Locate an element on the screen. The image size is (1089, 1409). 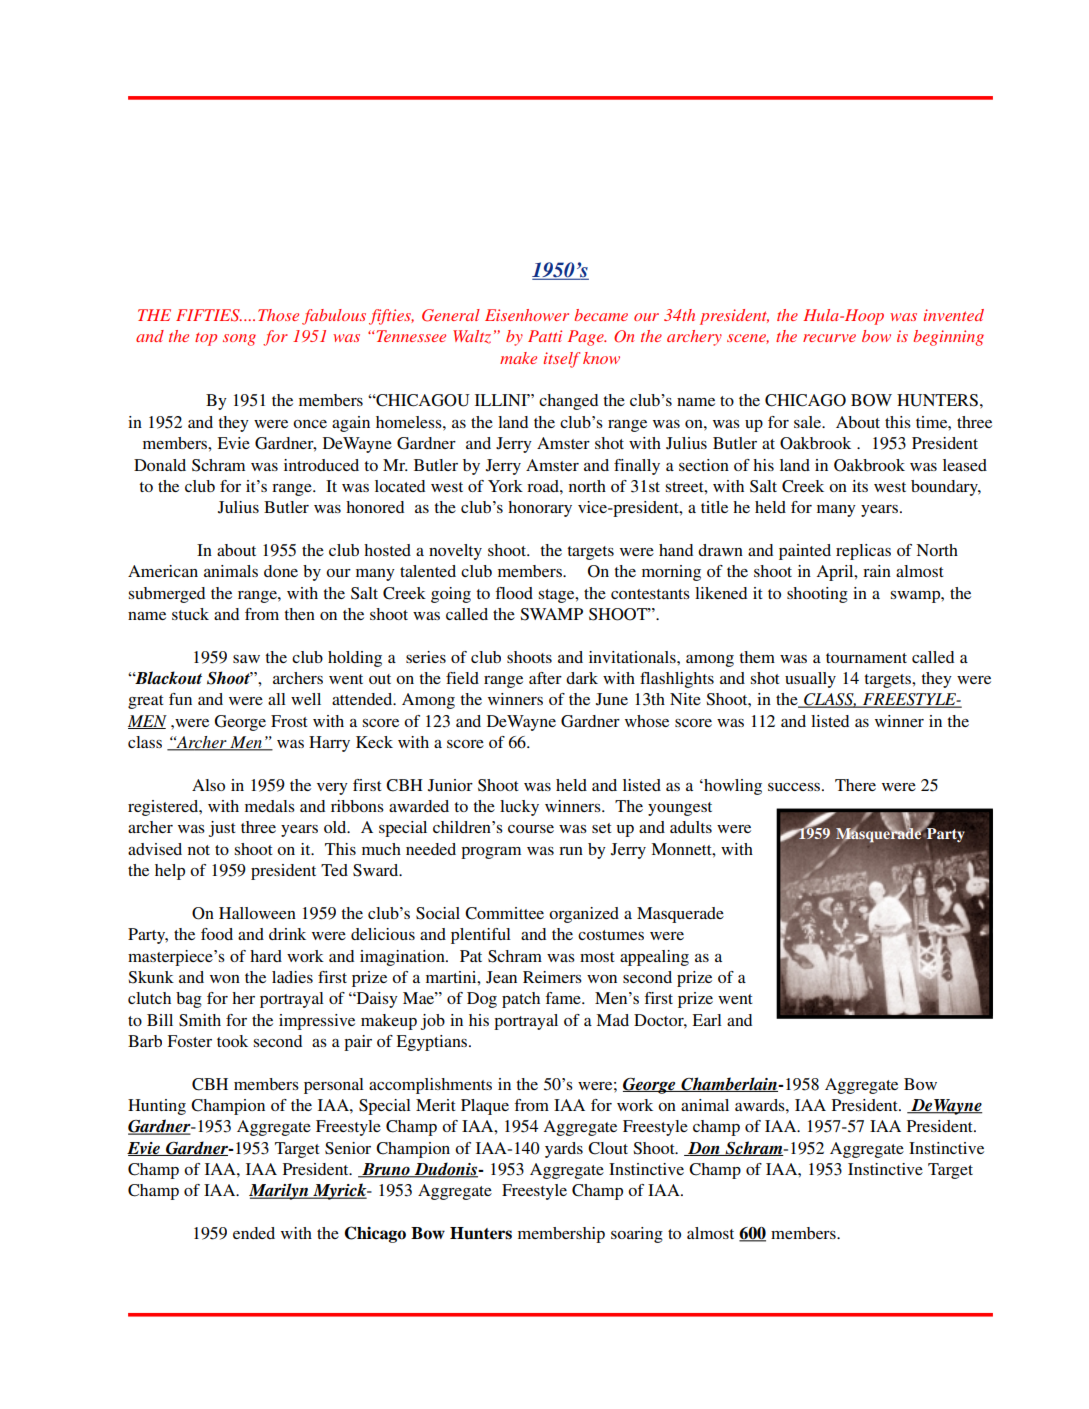
Patti is located at coordinates (545, 336).
